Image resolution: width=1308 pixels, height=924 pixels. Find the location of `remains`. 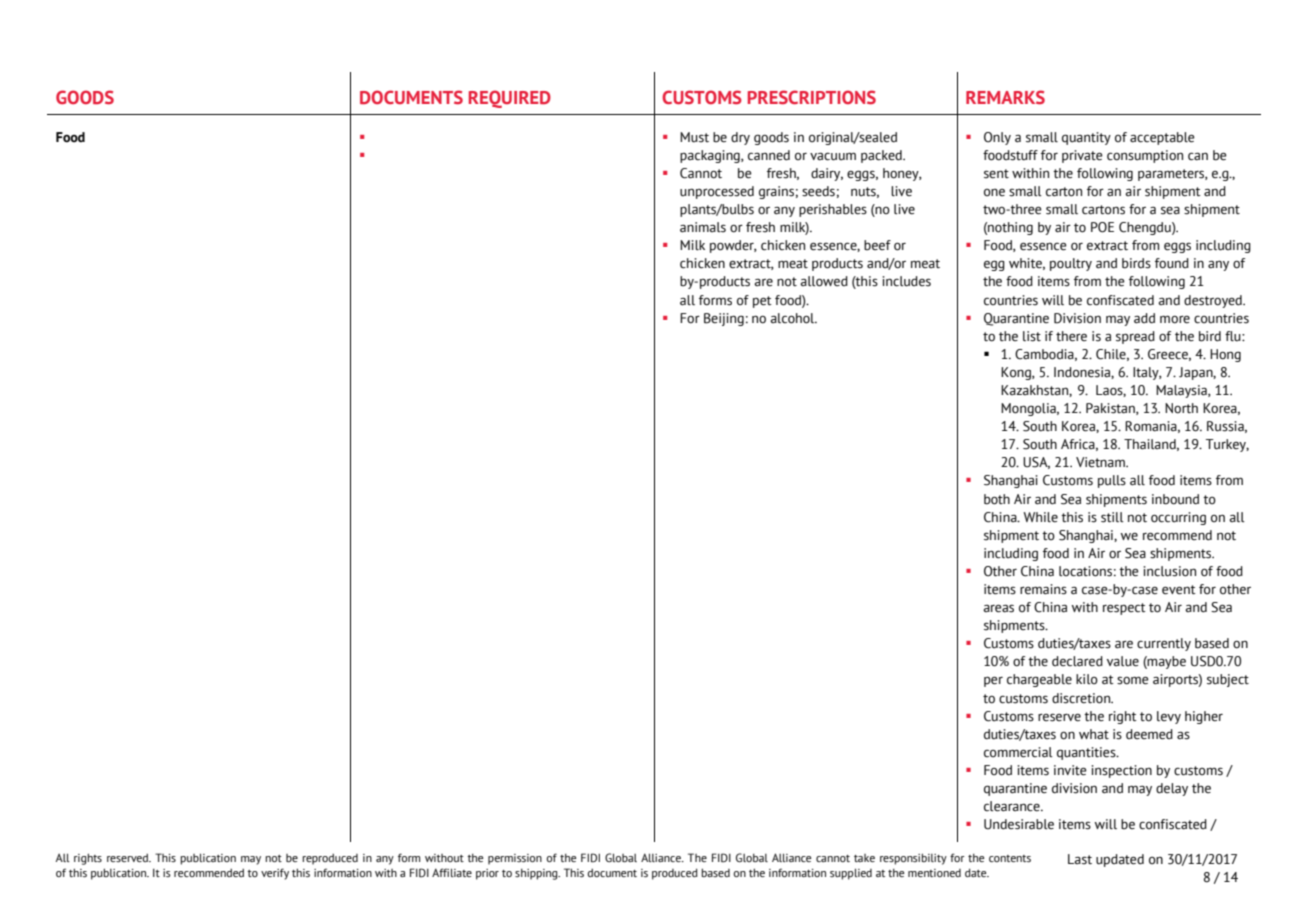

remains is located at coordinates (1043, 589).
